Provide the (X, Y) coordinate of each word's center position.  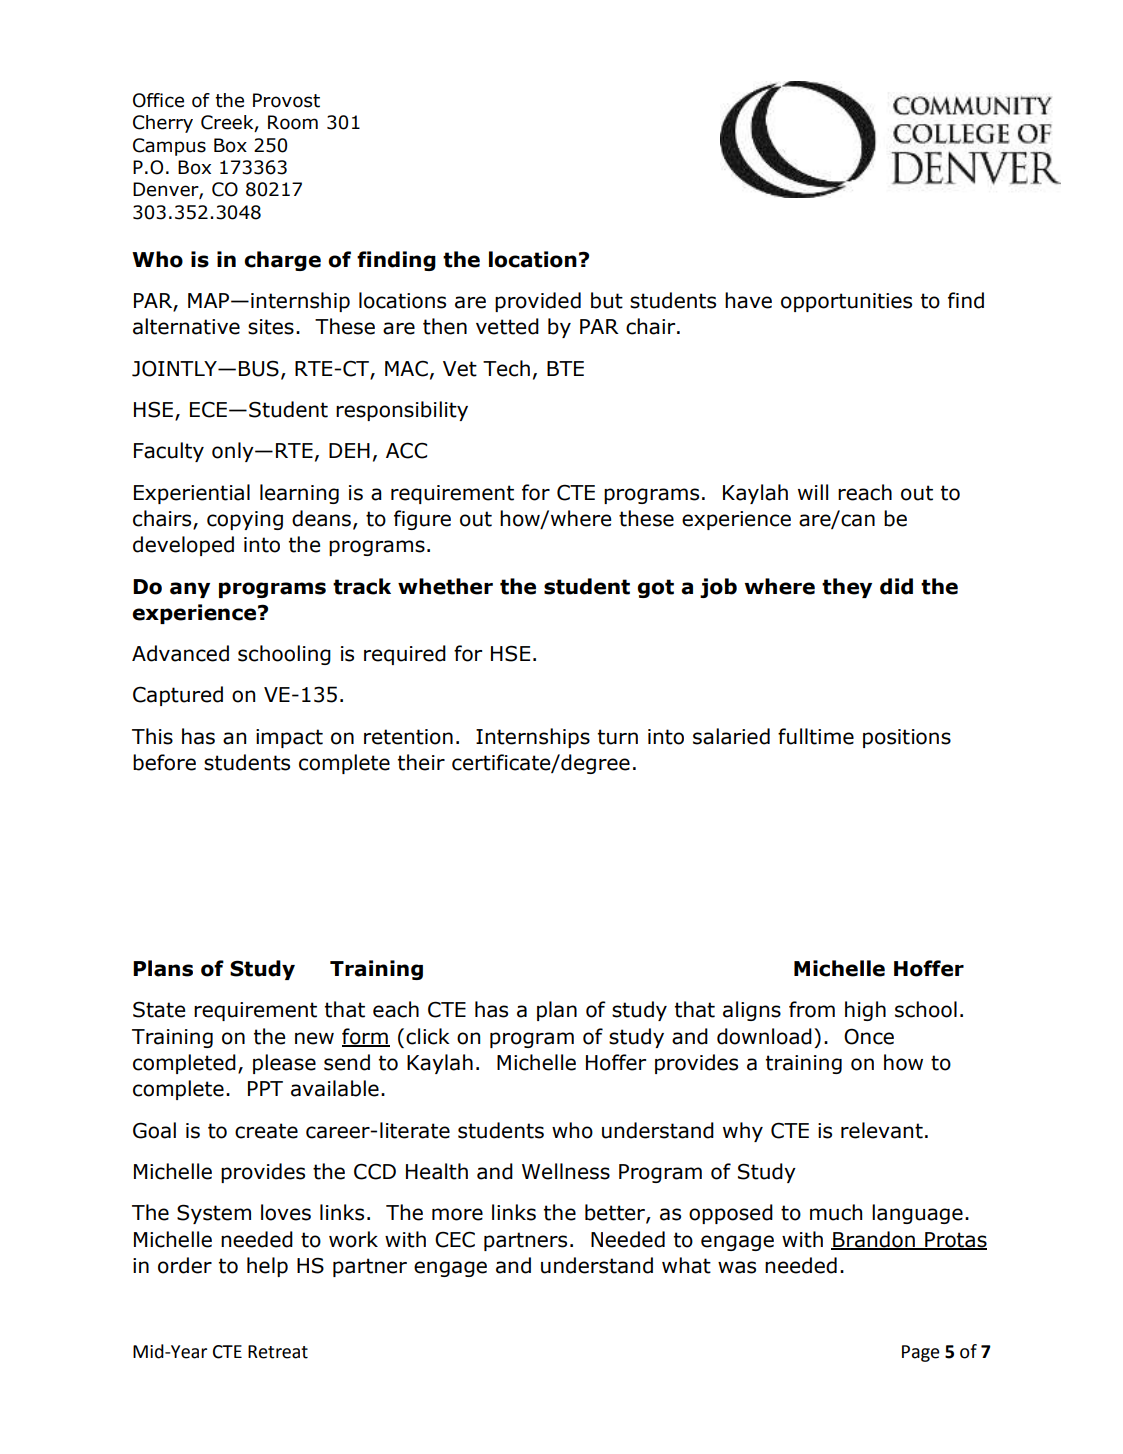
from (812, 1009)
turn (618, 737)
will (813, 492)
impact (289, 738)
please (284, 1064)
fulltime (816, 736)
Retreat (278, 1352)
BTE (565, 368)
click (428, 1036)
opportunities (846, 302)
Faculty (169, 452)
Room (293, 122)
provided (538, 302)
